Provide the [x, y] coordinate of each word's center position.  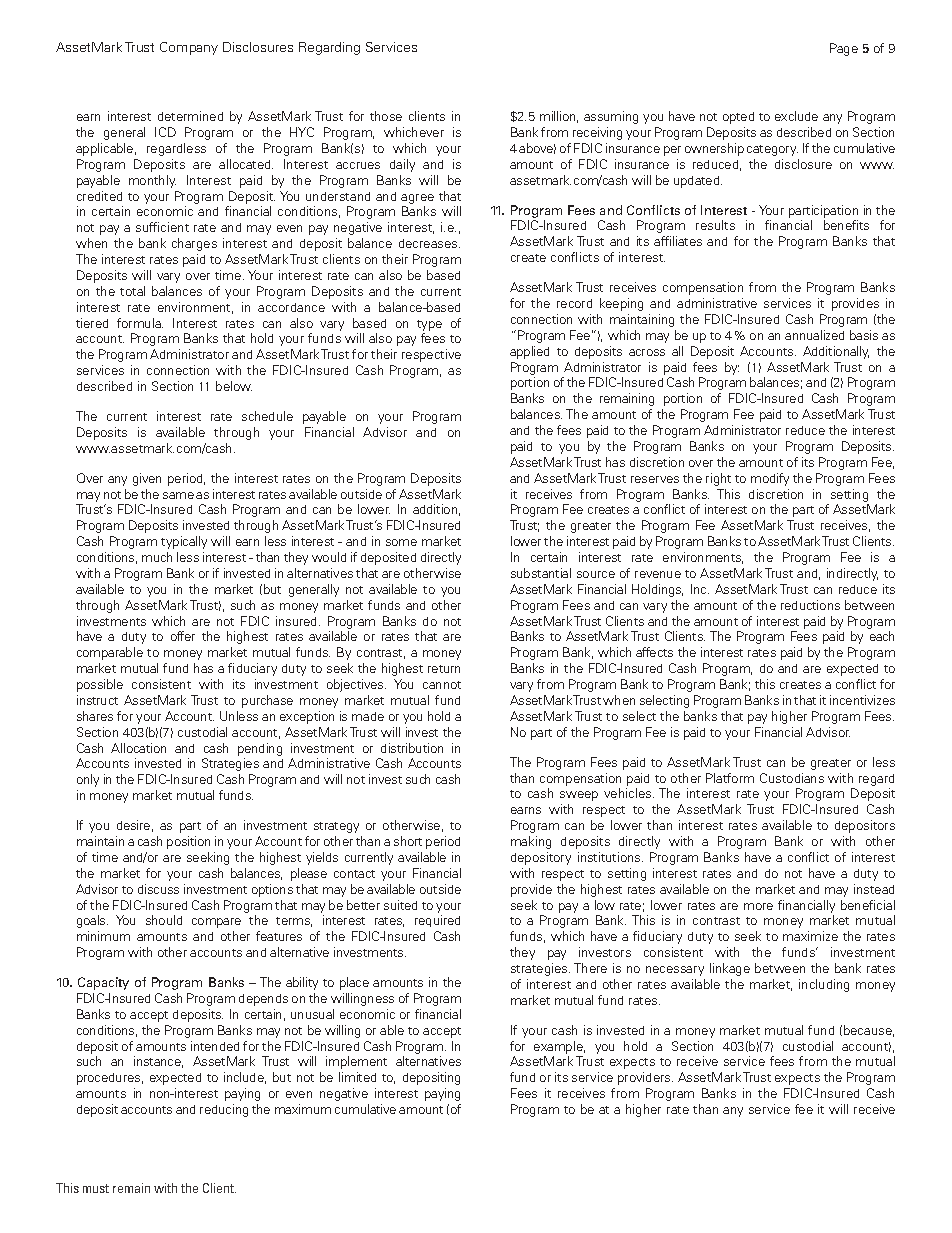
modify [770, 479]
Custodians [792, 778]
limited [357, 1077]
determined [190, 116]
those [386, 116]
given [147, 479]
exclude [796, 116]
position [188, 842]
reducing [224, 1110]
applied [529, 352]
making [531, 842]
